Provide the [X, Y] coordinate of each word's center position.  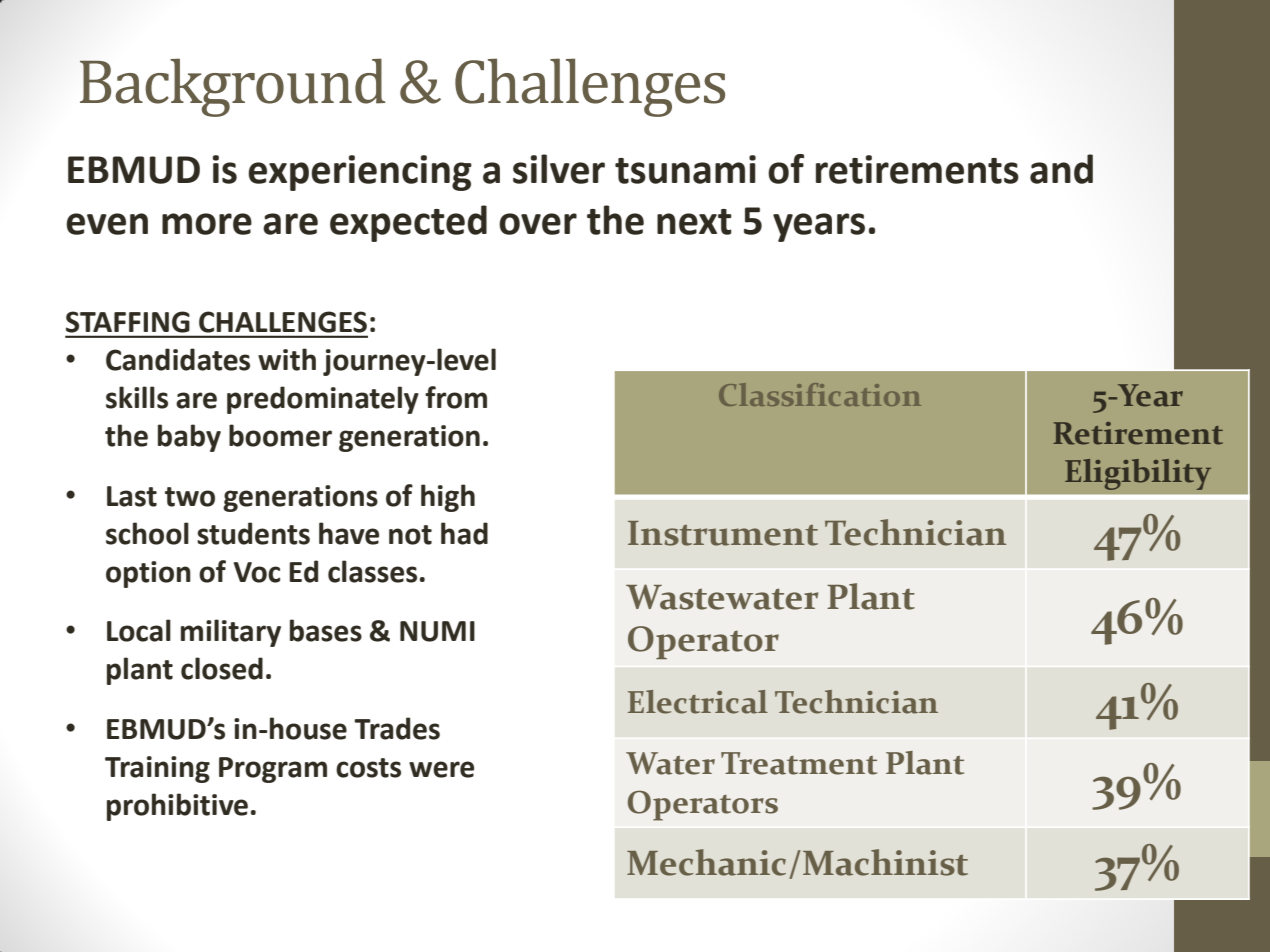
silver [559, 169]
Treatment [799, 763]
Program [273, 770]
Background [232, 87]
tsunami [685, 169]
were [441, 769]
